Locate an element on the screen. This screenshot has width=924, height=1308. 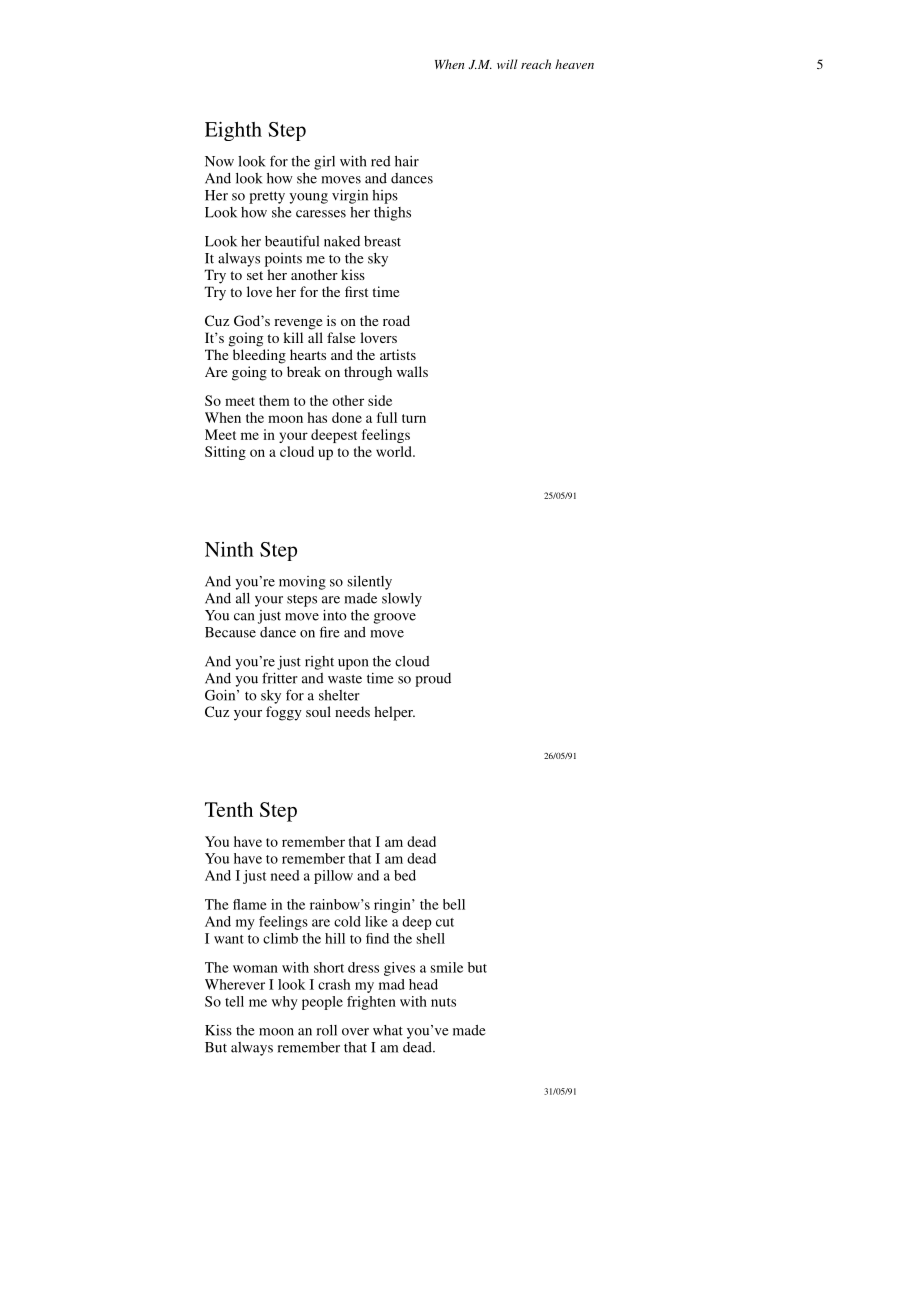
turn is located at coordinates (414, 418).
